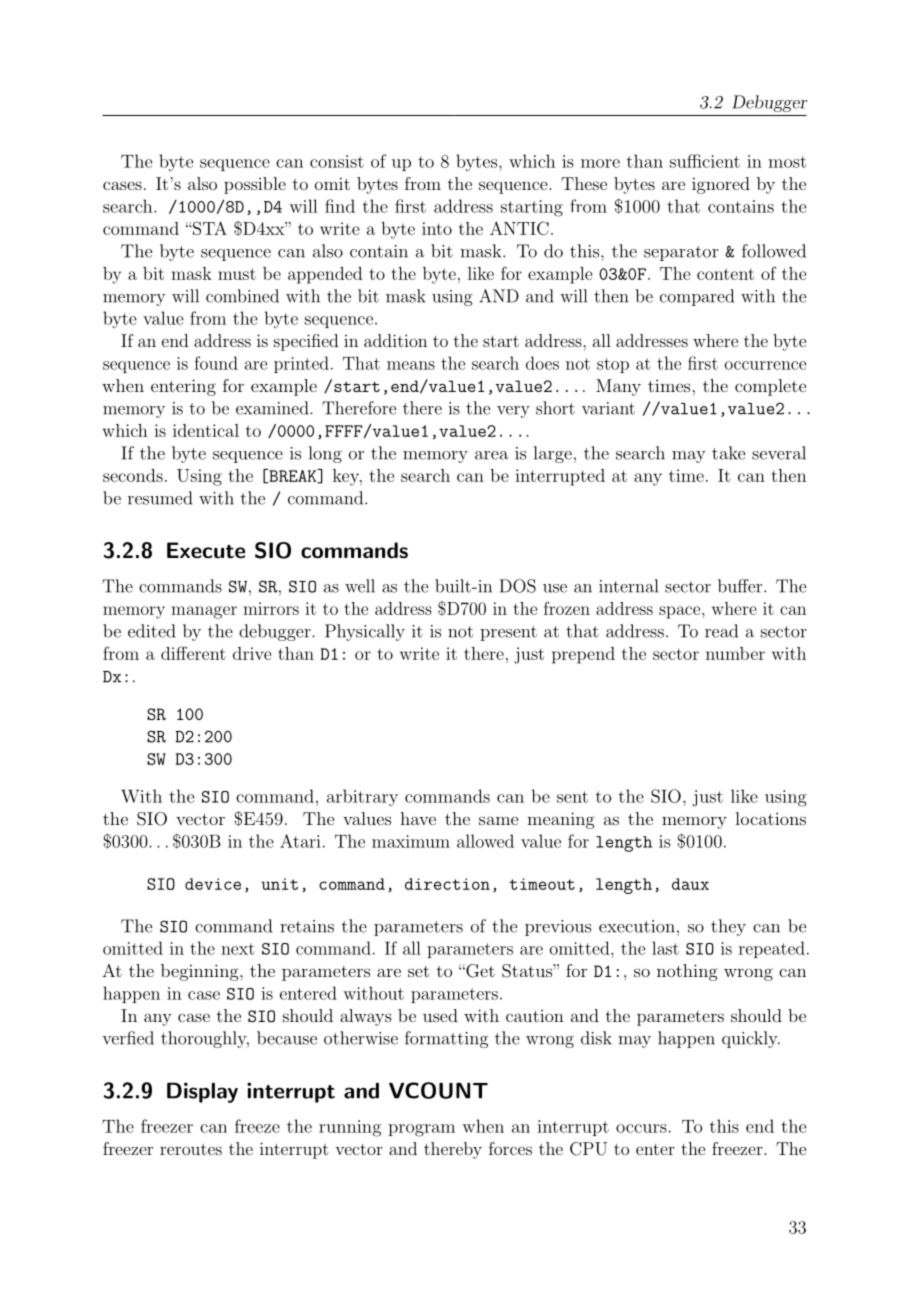 This image has width=924, height=1308. I want to click on possible, so click(255, 185).
